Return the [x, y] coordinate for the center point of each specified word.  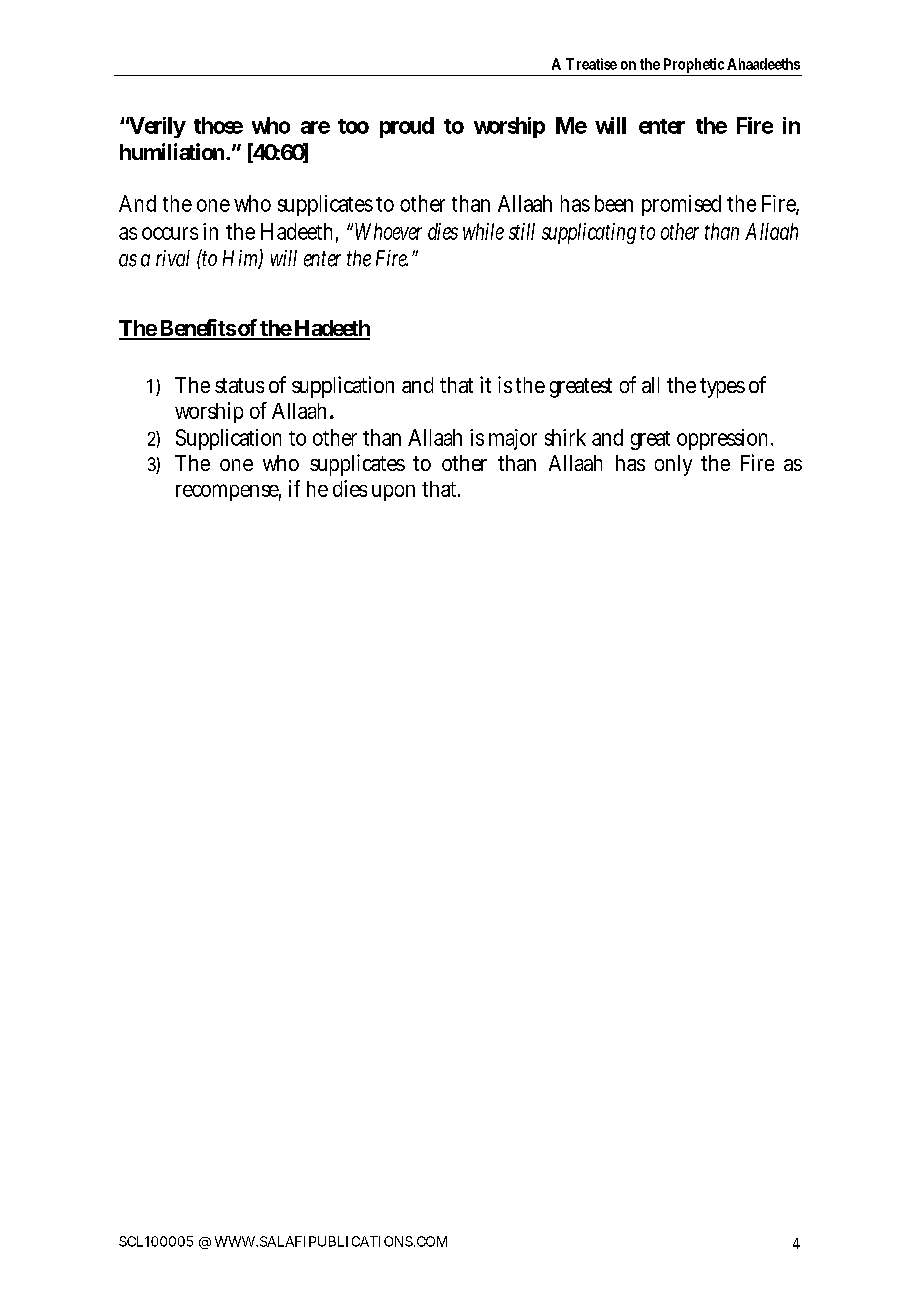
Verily [155, 127]
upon [393, 493]
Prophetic [693, 67]
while [483, 231]
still [522, 231]
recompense [227, 492]
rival [173, 258]
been [614, 203]
